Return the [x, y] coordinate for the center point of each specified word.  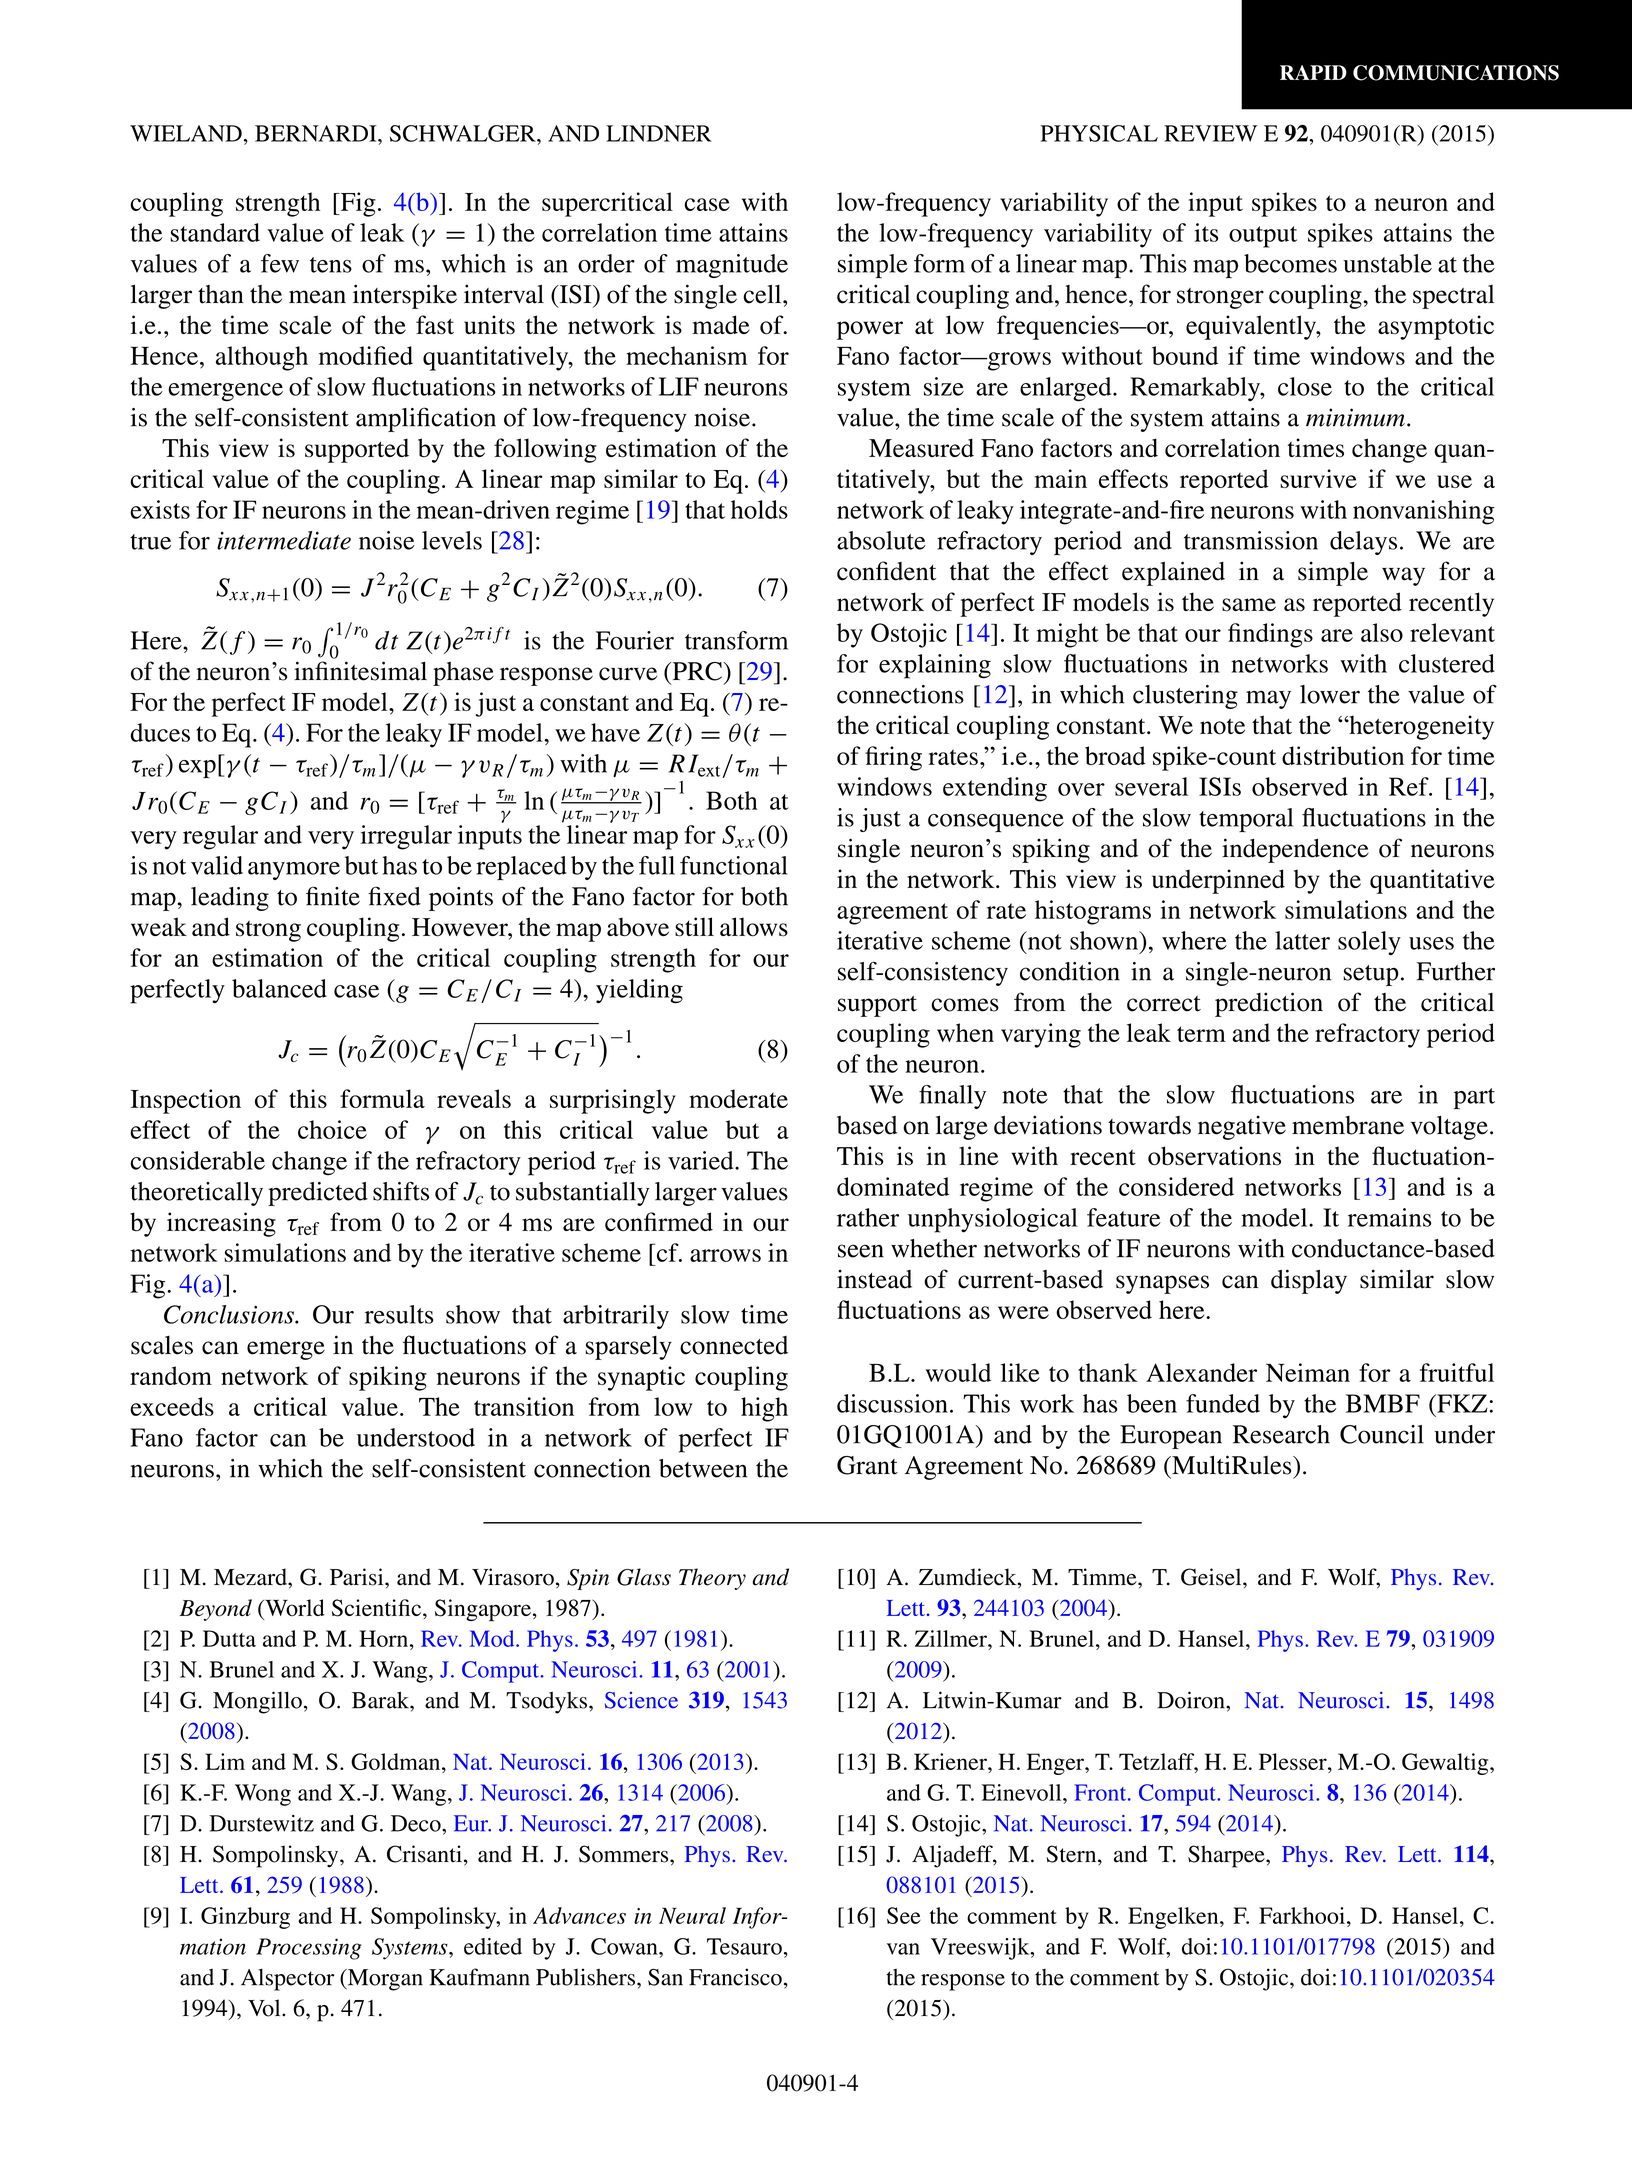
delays [1363, 543]
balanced [279, 988]
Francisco [735, 1977]
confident [886, 571]
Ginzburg [245, 1918]
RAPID [1313, 72]
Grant [867, 1465]
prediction [1269, 1004]
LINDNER [658, 133]
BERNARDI [317, 133]
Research [1281, 1434]
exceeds [172, 1406]
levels [452, 540]
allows [754, 927]
